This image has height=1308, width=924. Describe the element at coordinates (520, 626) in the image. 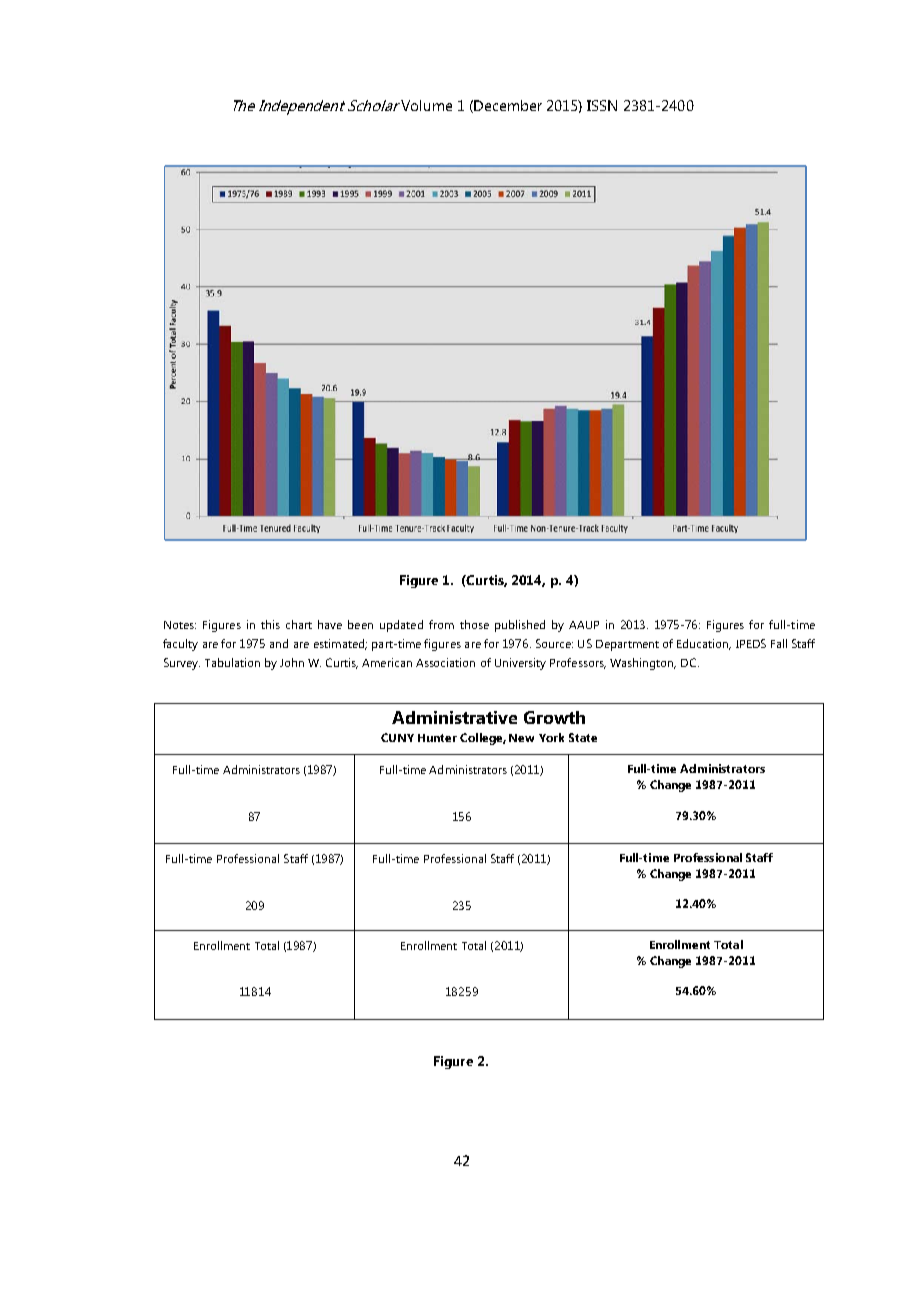

I see `published` at that location.
